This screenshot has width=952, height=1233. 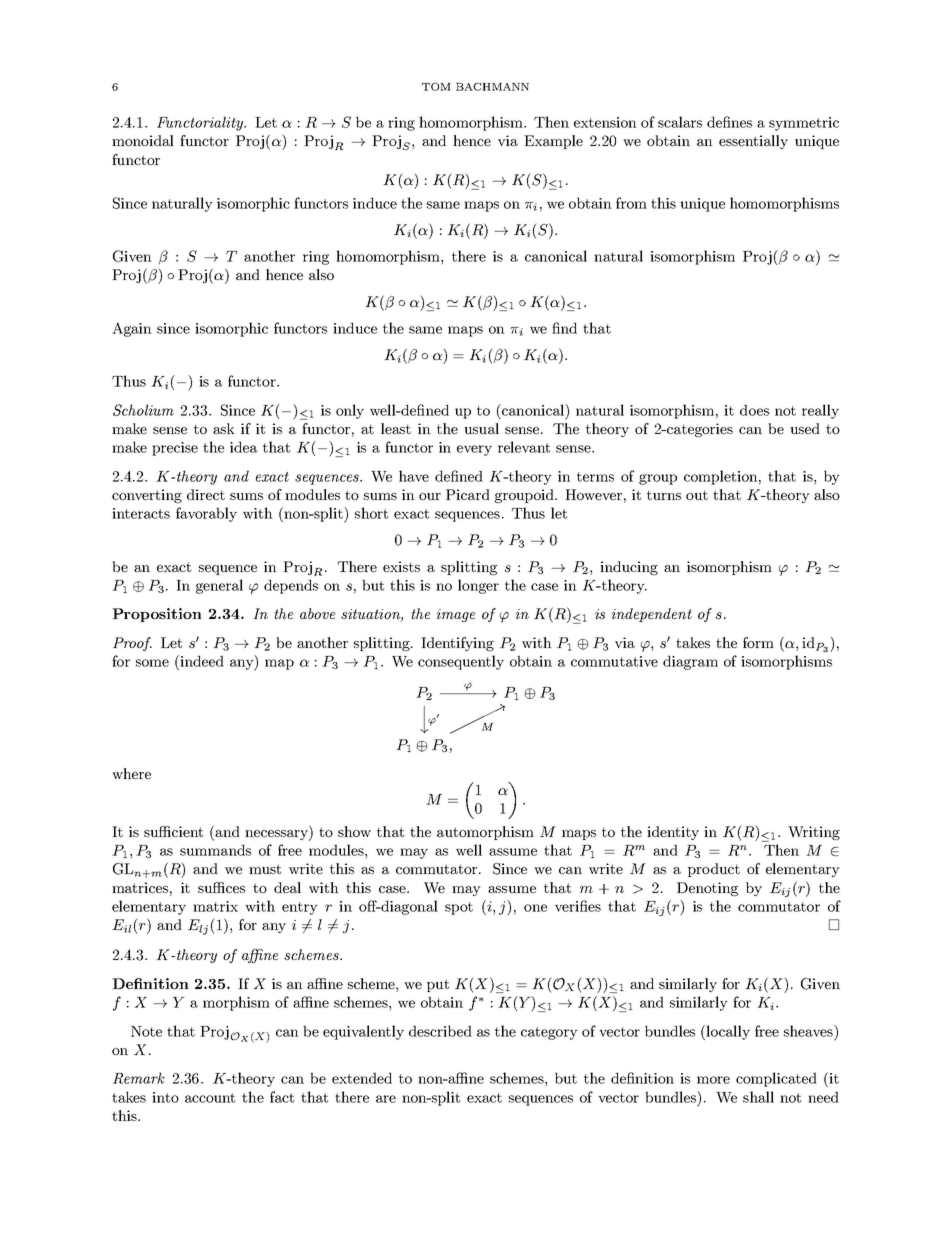 I want to click on account, so click(x=210, y=1098).
